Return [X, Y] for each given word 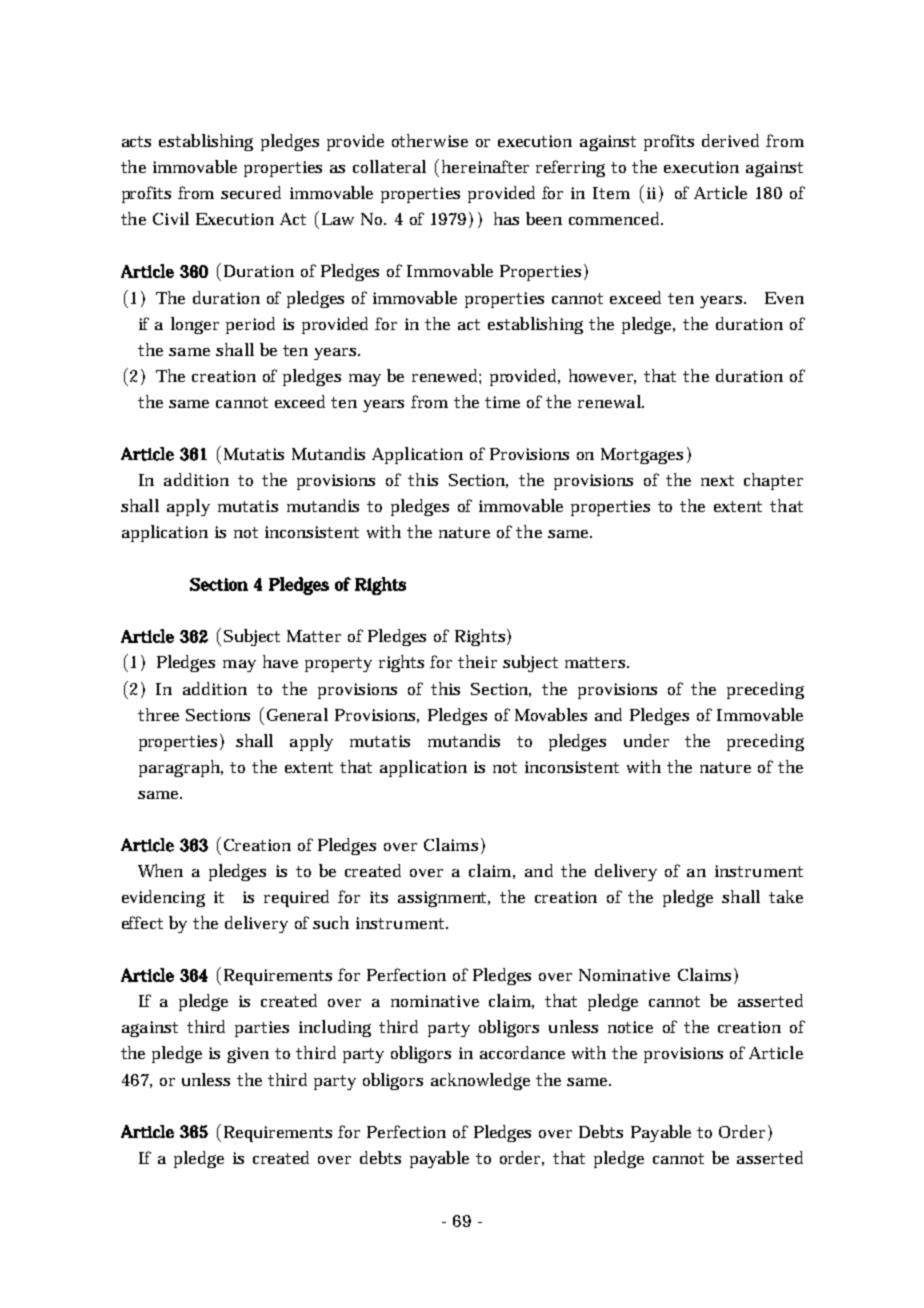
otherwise [430, 140]
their [477, 661]
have [280, 661]
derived [730, 140]
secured [251, 192]
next [717, 480]
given [248, 1055]
